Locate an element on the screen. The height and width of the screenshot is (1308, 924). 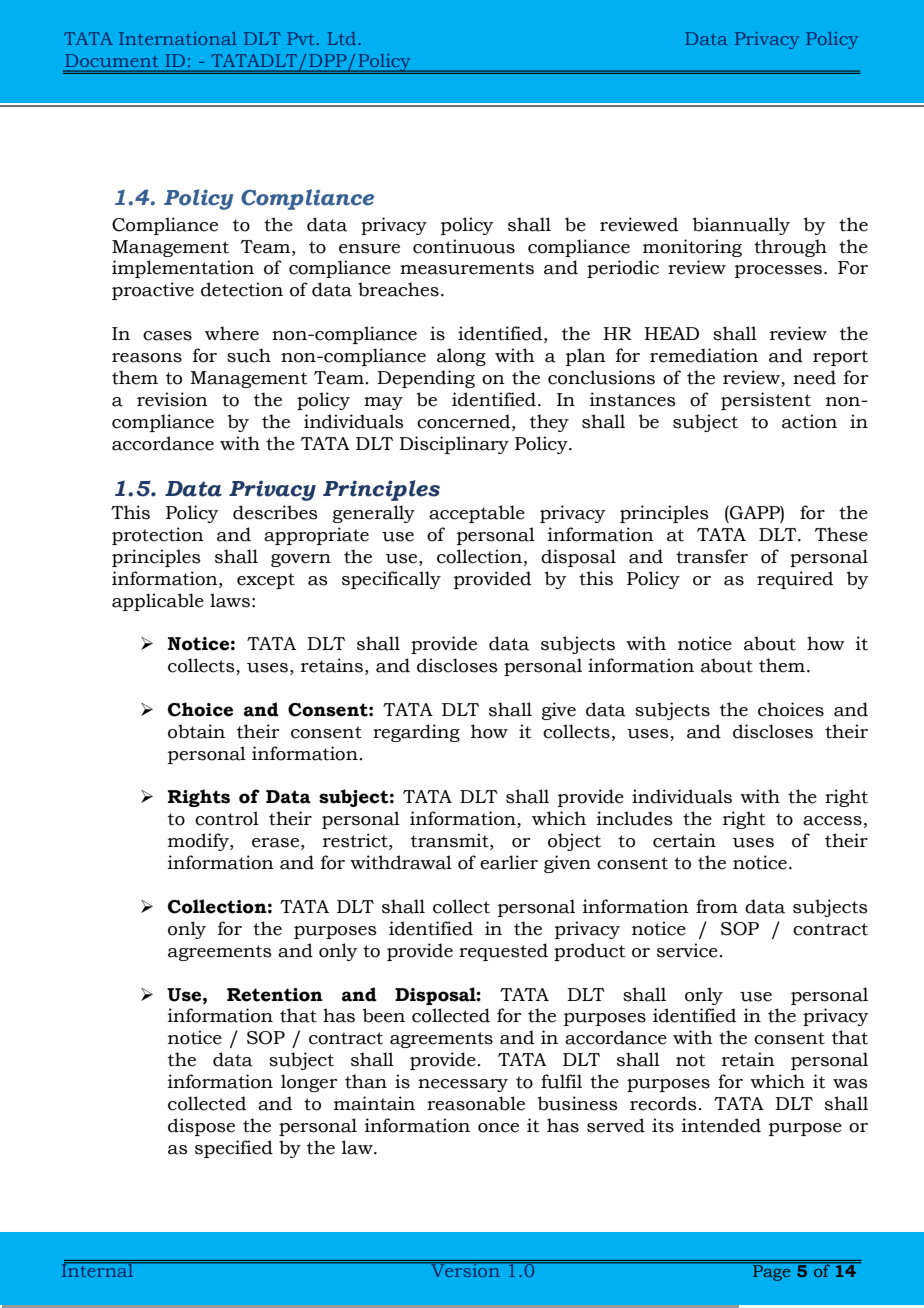
Internal is located at coordinates (98, 1269).
